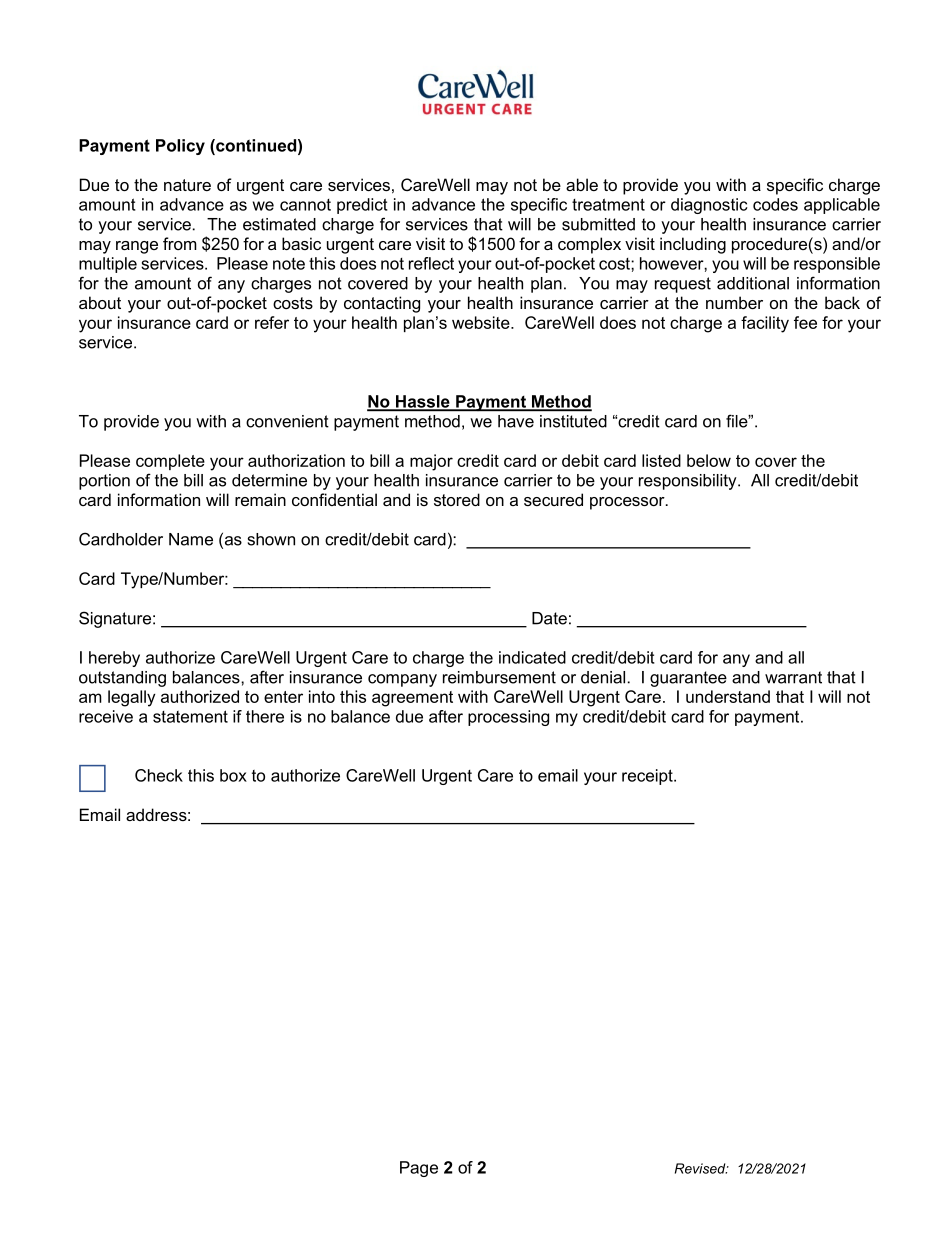 This document has height=1233, width=952. Describe the element at coordinates (419, 1169) in the document. I see `Page` at that location.
